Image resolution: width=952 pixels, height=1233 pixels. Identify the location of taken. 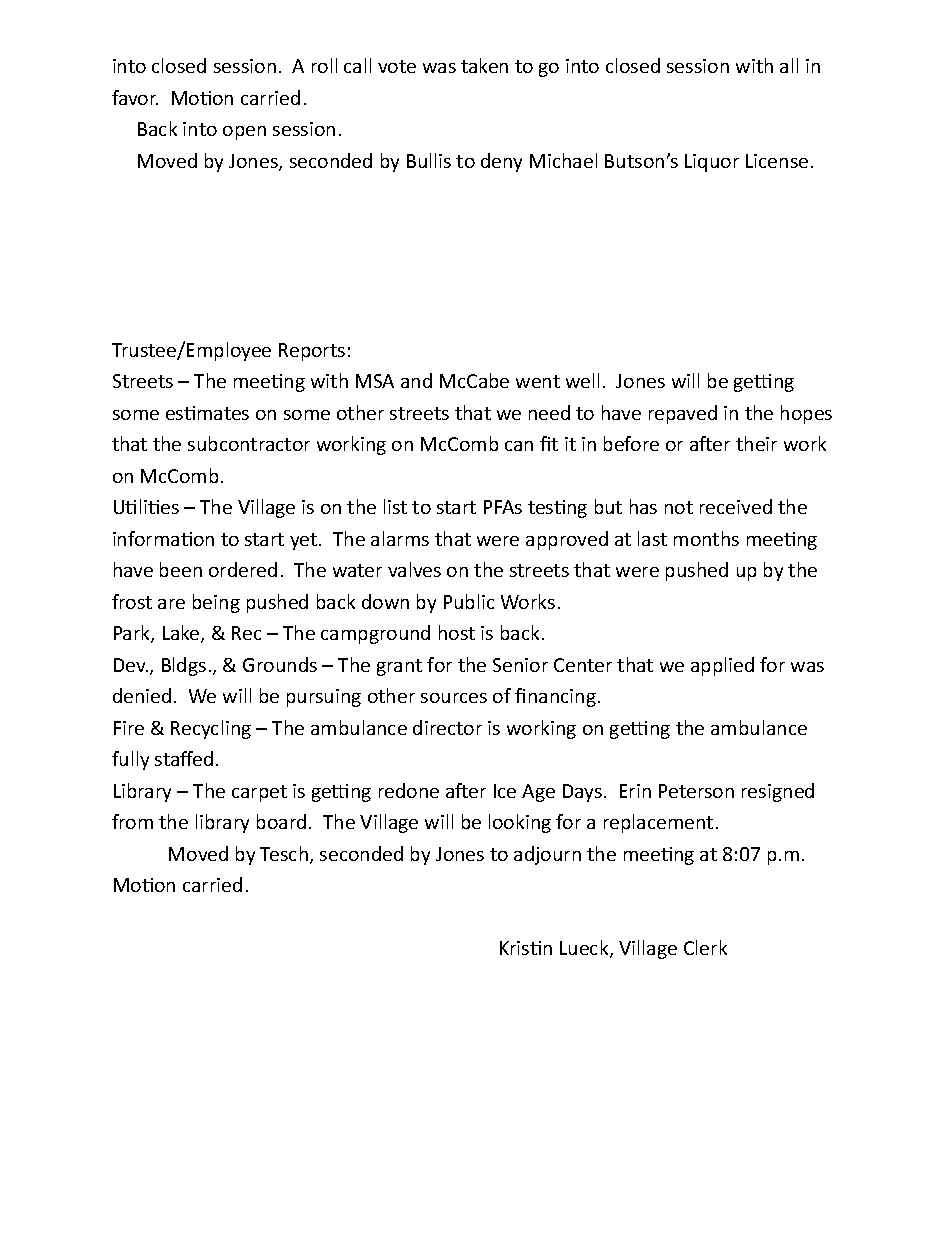
(484, 65).
